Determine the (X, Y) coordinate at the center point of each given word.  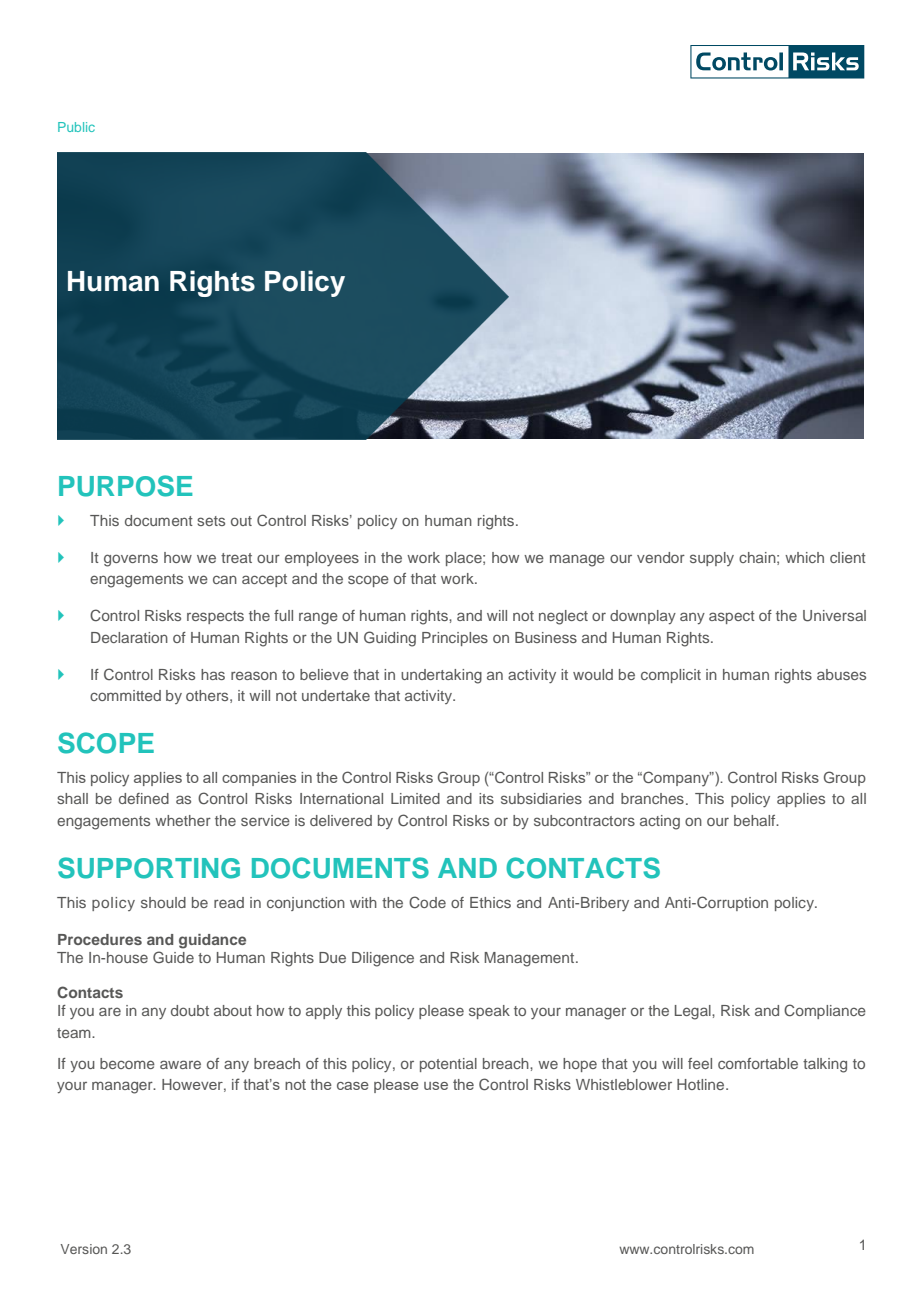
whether (183, 820)
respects (215, 617)
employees (322, 559)
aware (180, 1064)
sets (211, 521)
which (804, 557)
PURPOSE (125, 486)
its (486, 798)
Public (76, 127)
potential (448, 1065)
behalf (756, 820)
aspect (732, 617)
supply (712, 559)
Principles (455, 639)
